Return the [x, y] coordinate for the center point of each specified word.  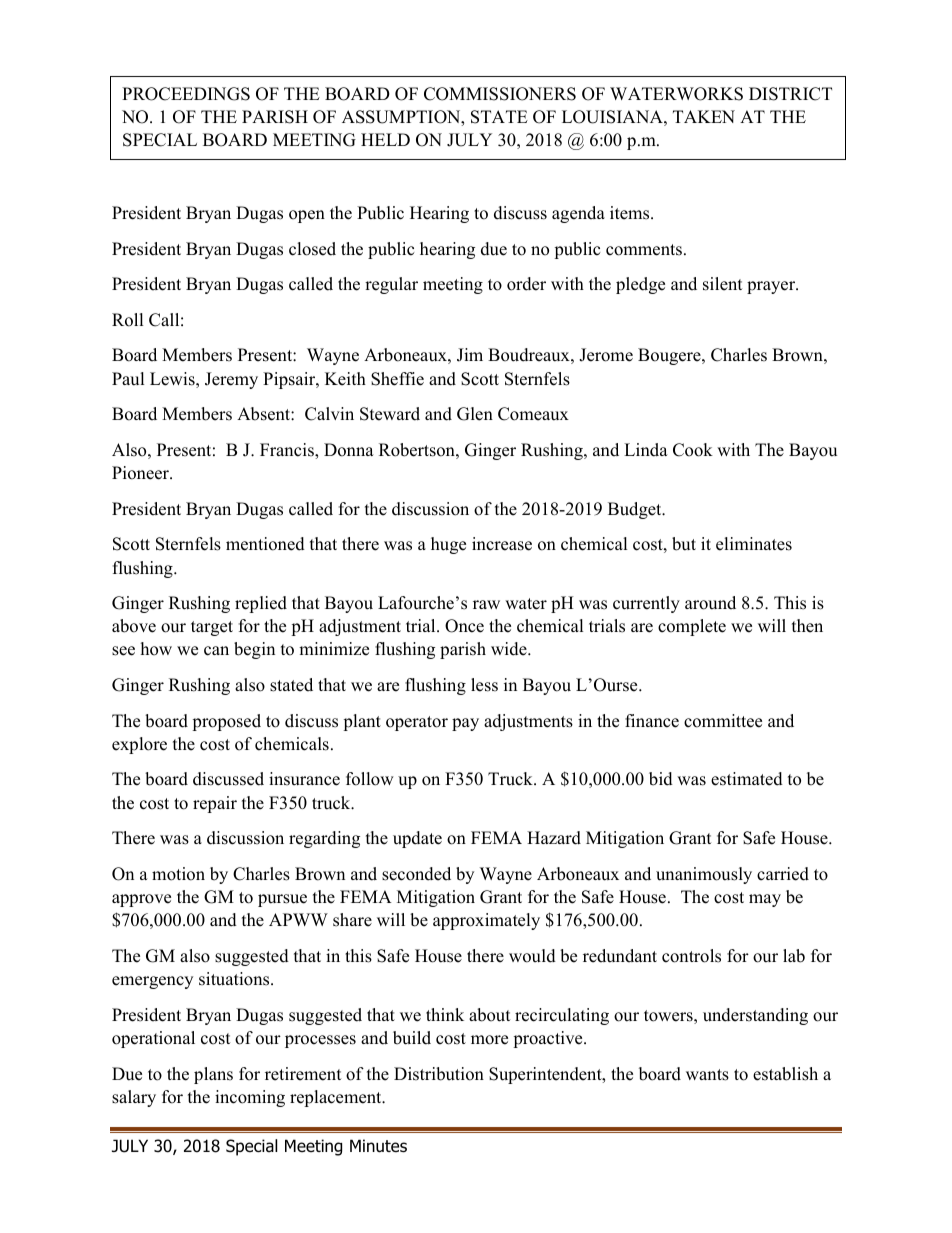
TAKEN [704, 116]
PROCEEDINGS [186, 94]
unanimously [704, 875]
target [212, 628]
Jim [470, 355]
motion [178, 874]
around [710, 603]
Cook [693, 450]
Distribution [439, 1074]
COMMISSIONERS [500, 94]
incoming [250, 1098]
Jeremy [231, 380]
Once [464, 626]
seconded [416, 874]
